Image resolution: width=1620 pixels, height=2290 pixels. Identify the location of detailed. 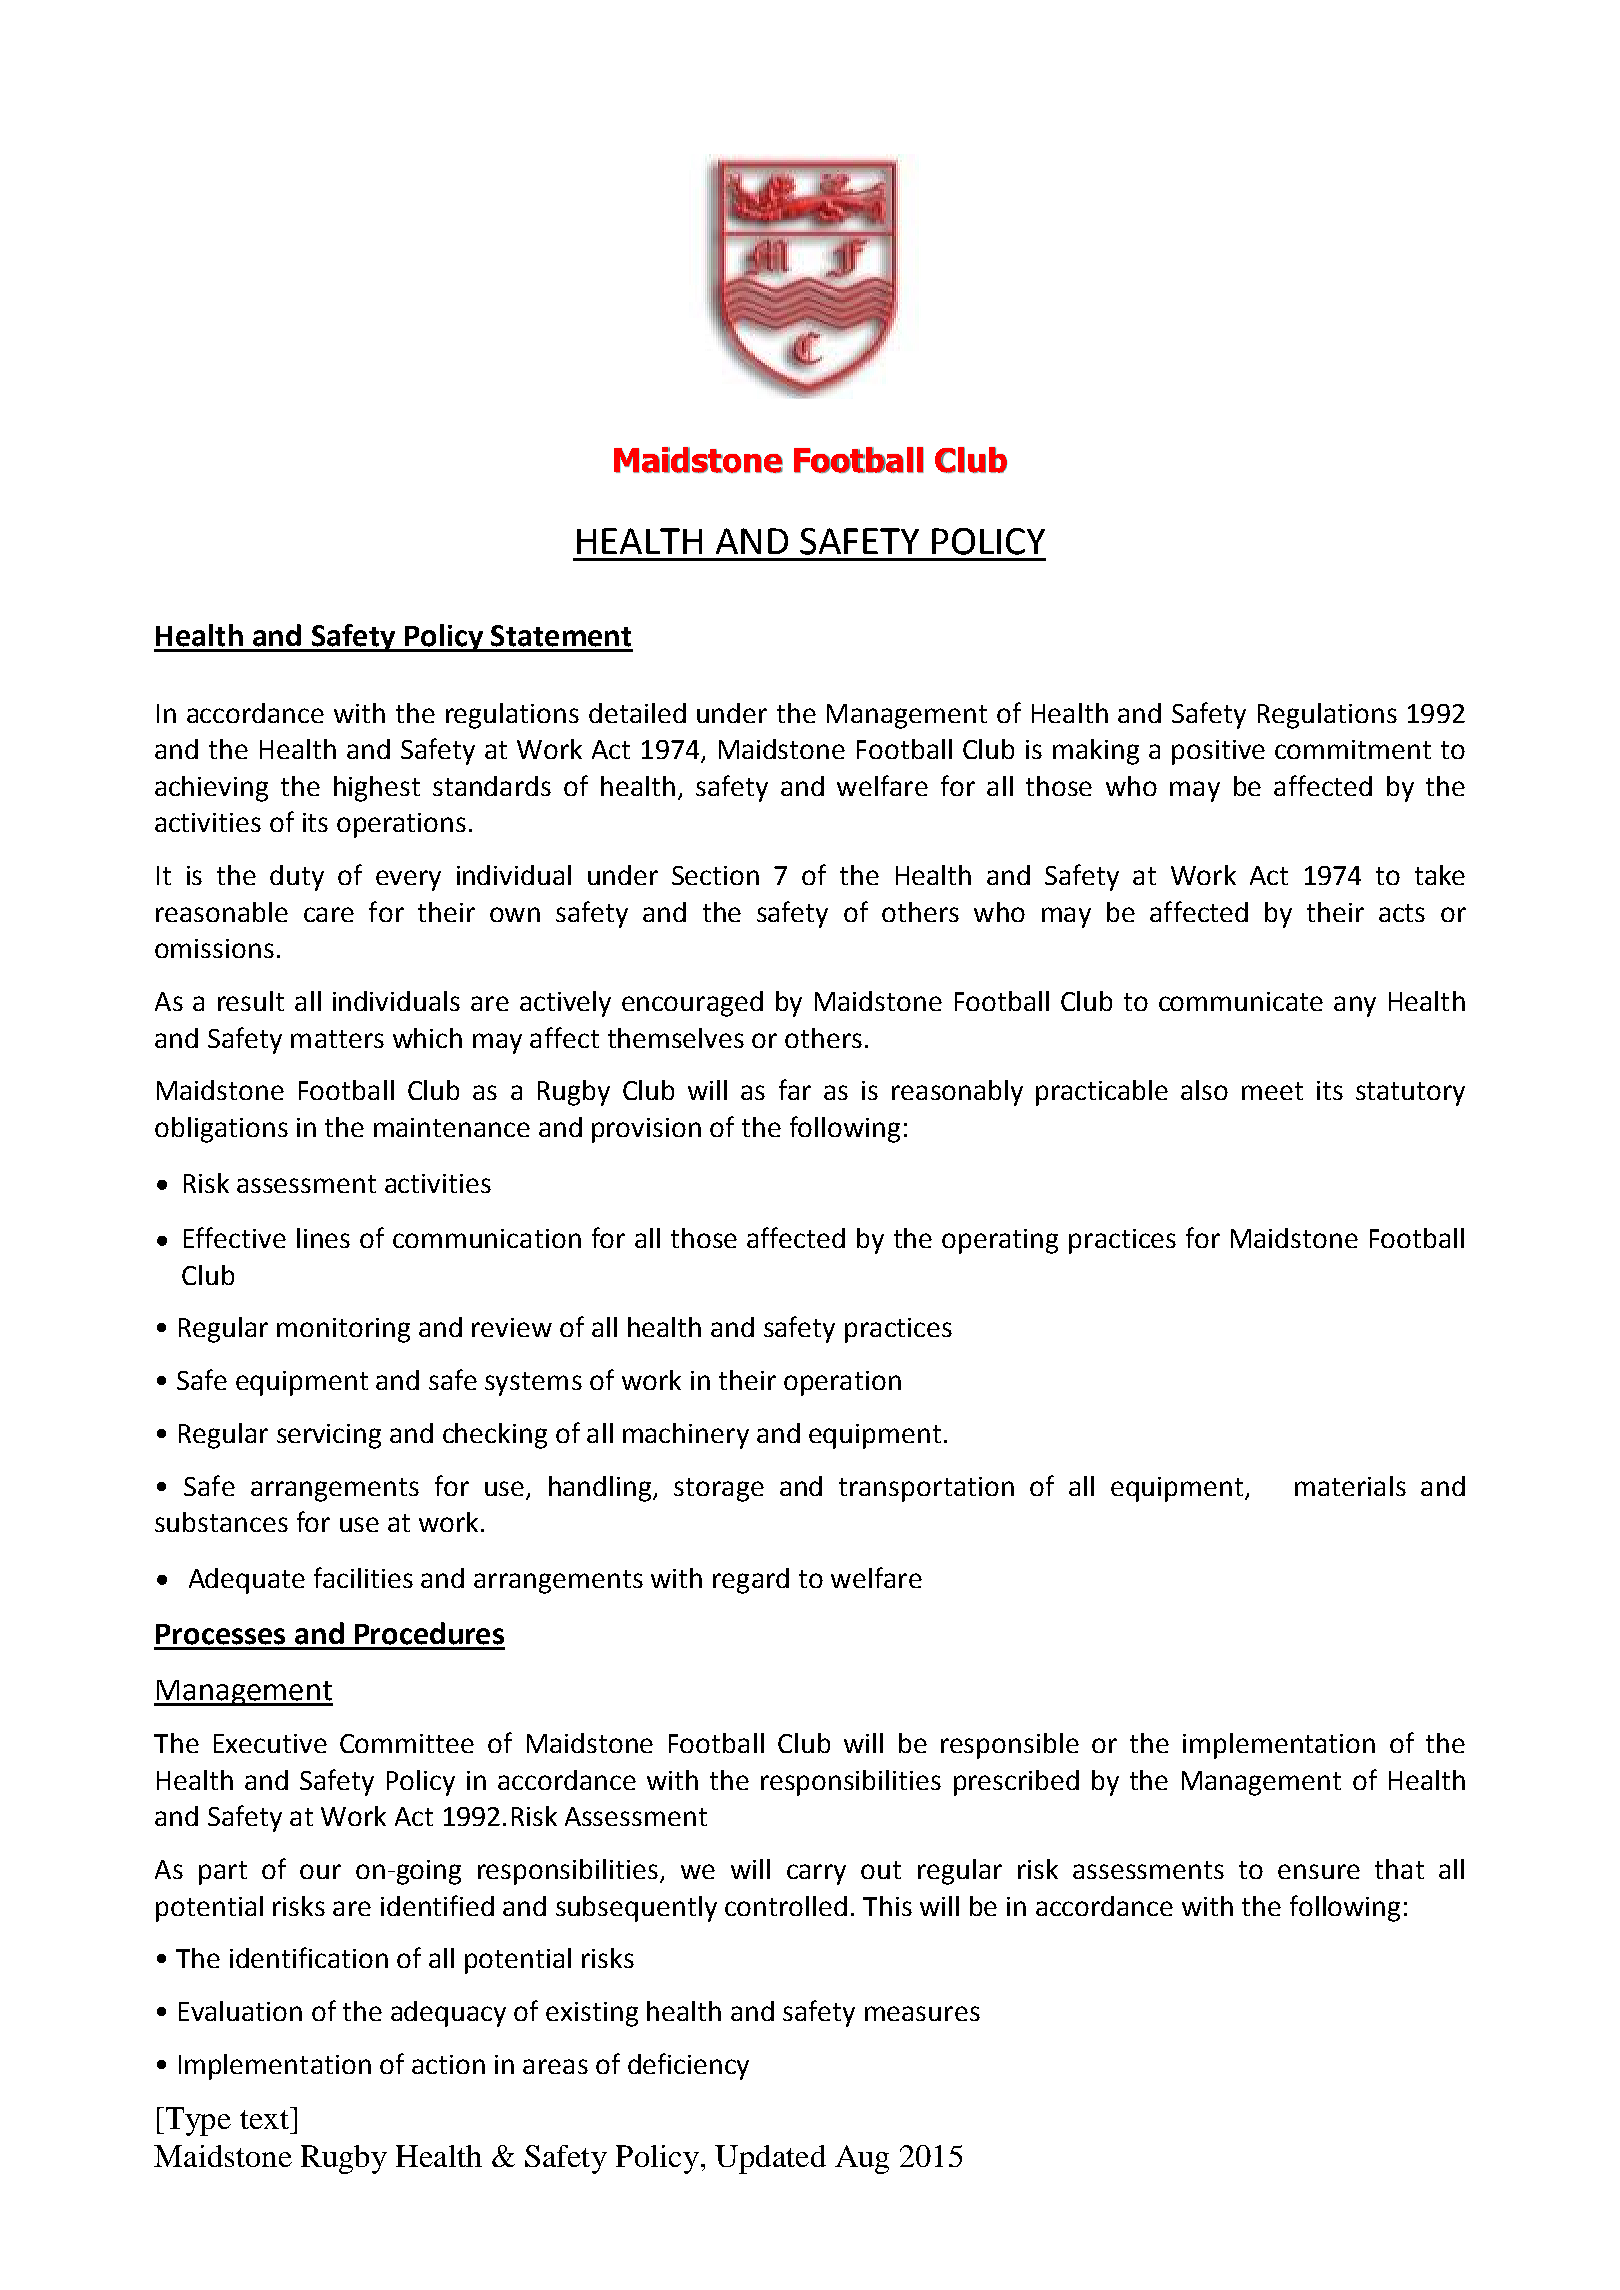
(637, 713).
